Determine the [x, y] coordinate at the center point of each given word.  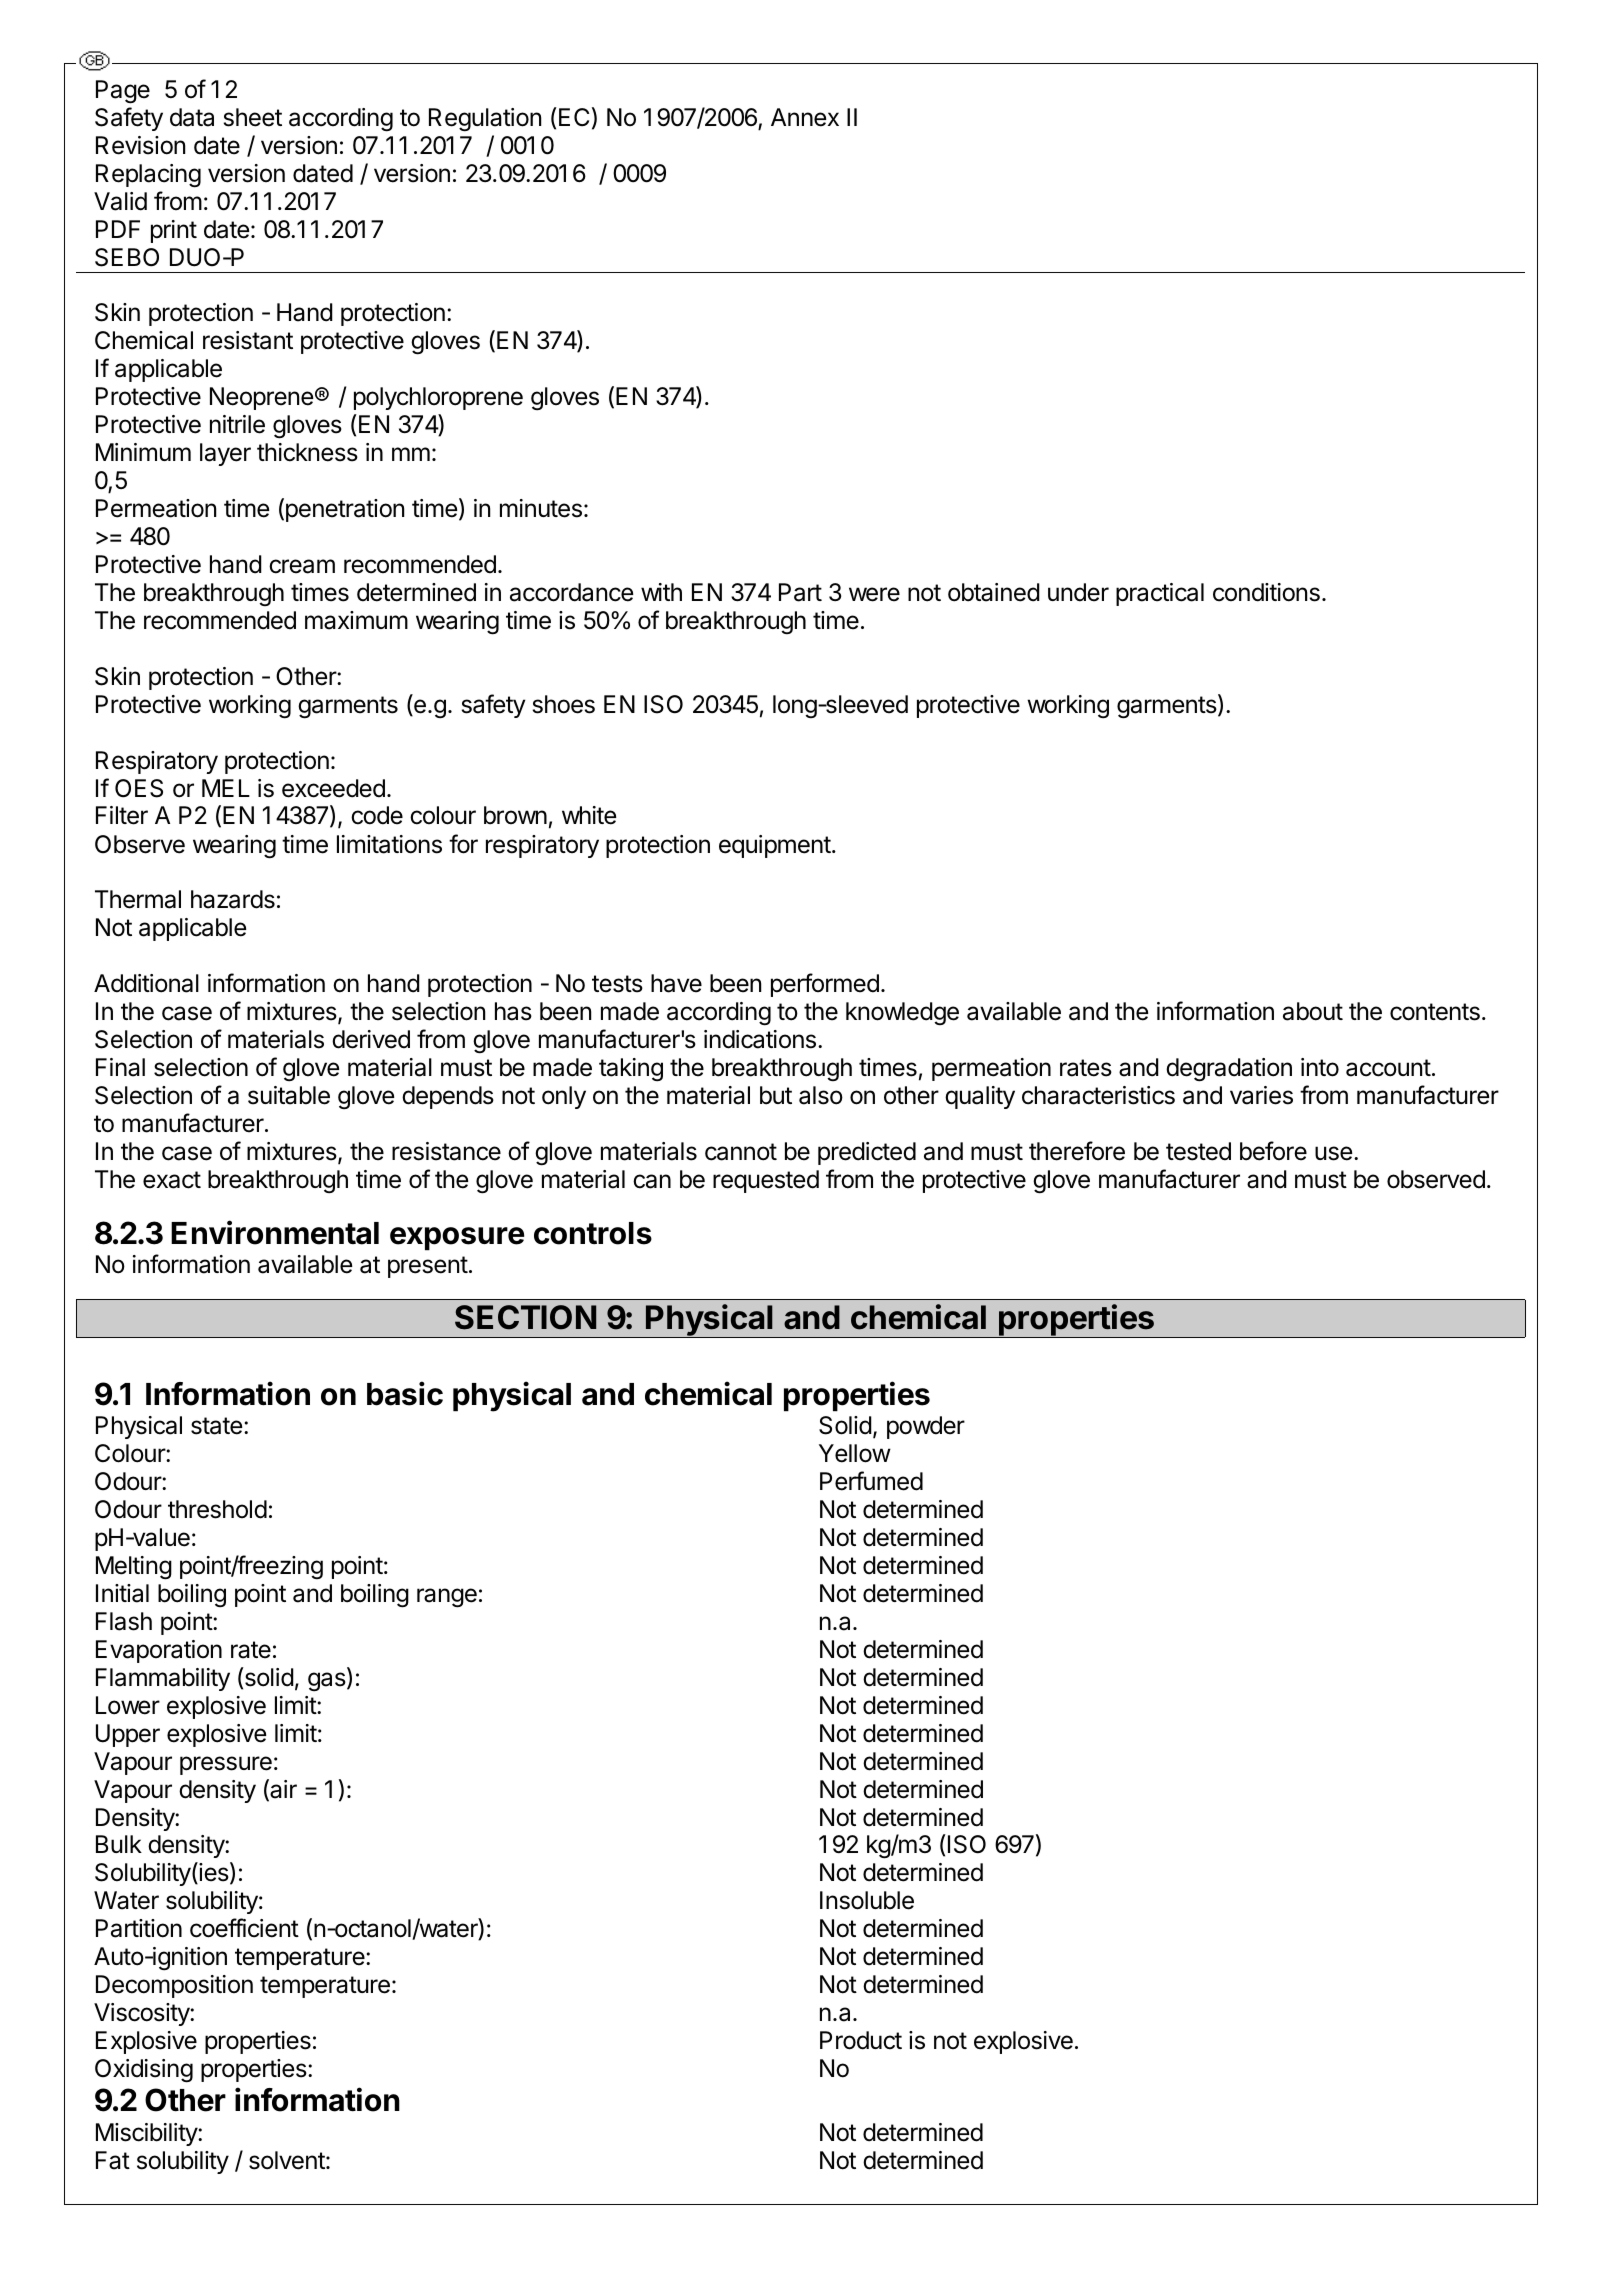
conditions [1266, 592]
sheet [253, 117]
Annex [805, 117]
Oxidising [144, 2071]
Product [861, 2040]
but [776, 1095]
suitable [289, 1095]
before [1273, 1151]
